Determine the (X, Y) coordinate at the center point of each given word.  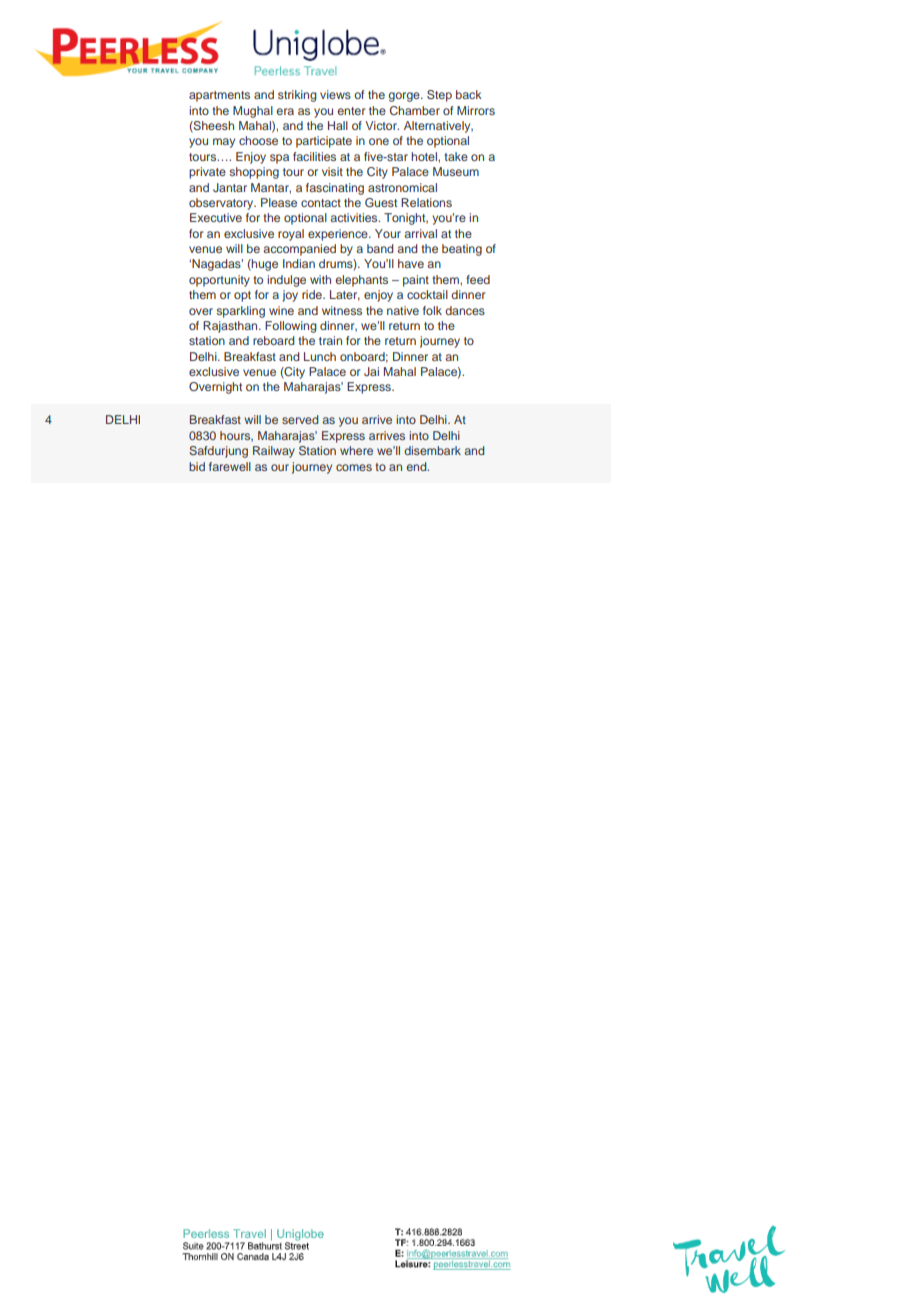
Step (439, 96)
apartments (219, 96)
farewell (230, 466)
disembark (432, 450)
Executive (216, 217)
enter (351, 111)
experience (339, 235)
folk (432, 310)
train (330, 340)
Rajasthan (231, 327)
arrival (420, 233)
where (356, 450)
